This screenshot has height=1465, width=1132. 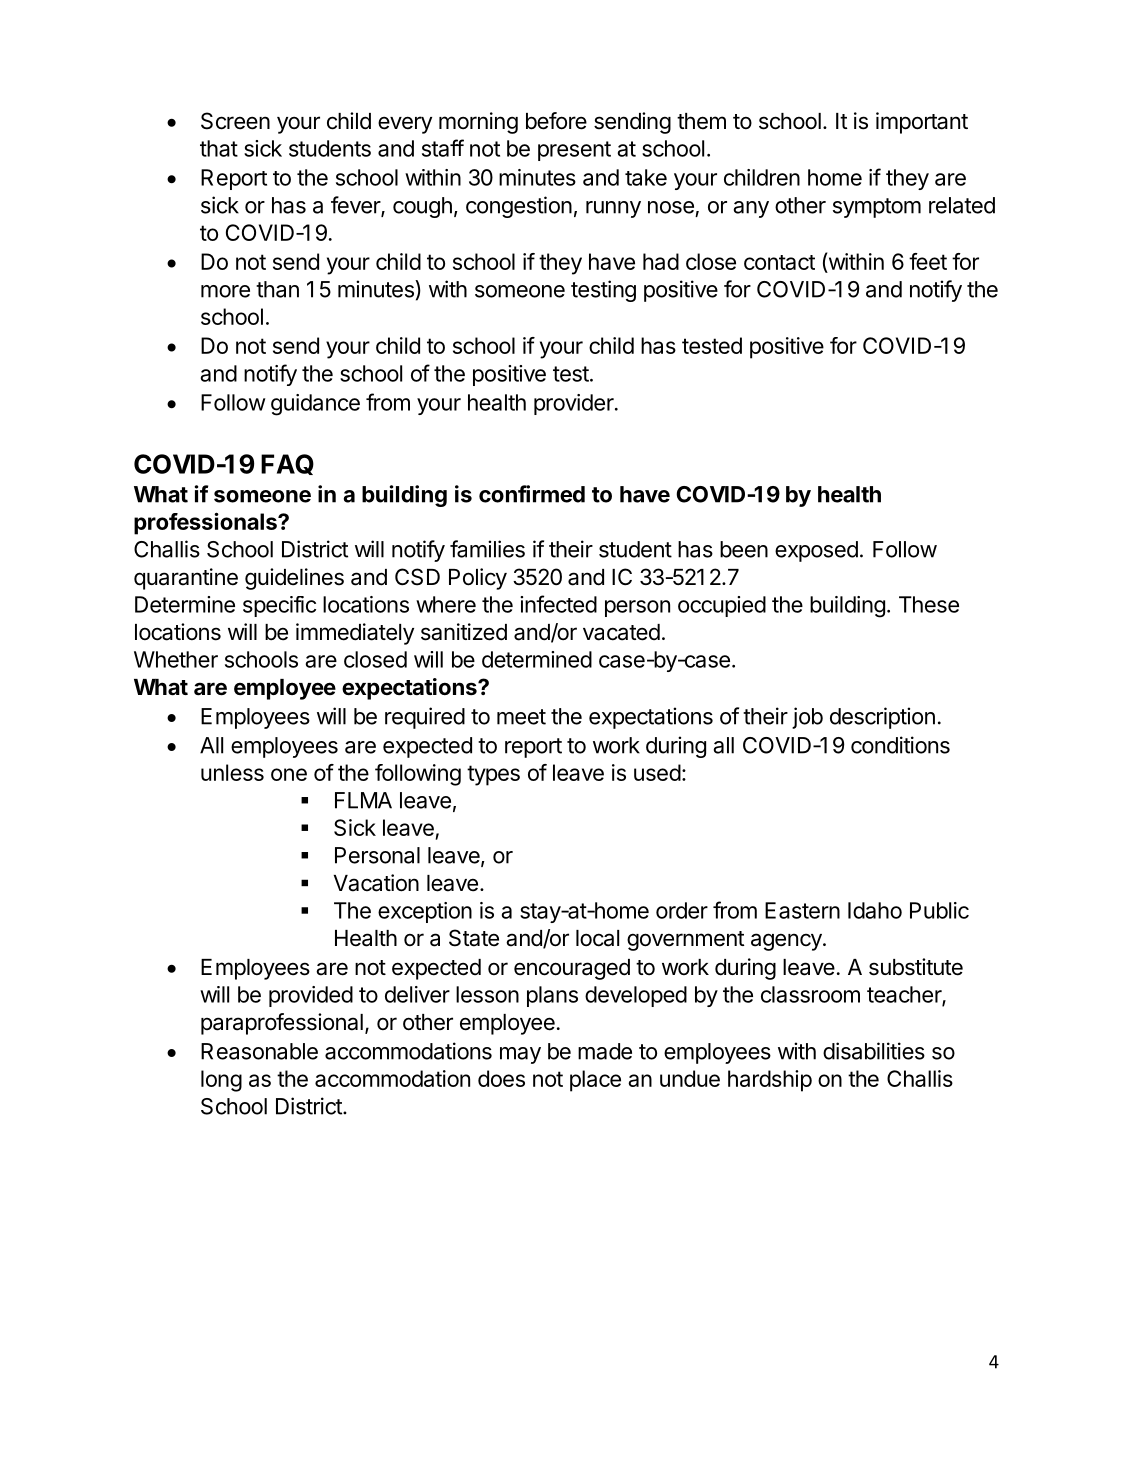 What do you see at coordinates (574, 404) in the screenshot?
I see `provider` at bounding box center [574, 404].
